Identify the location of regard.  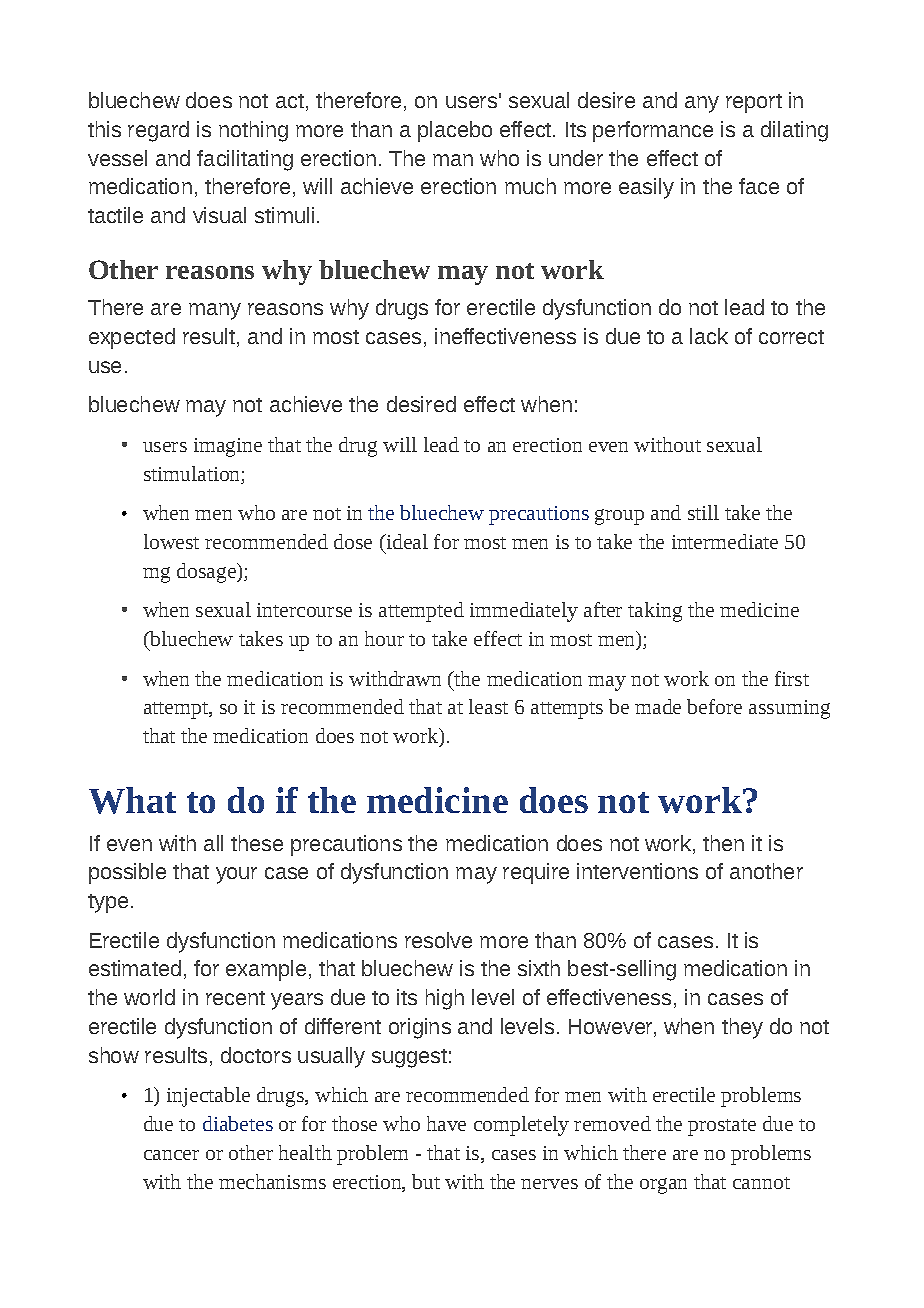
(158, 131).
